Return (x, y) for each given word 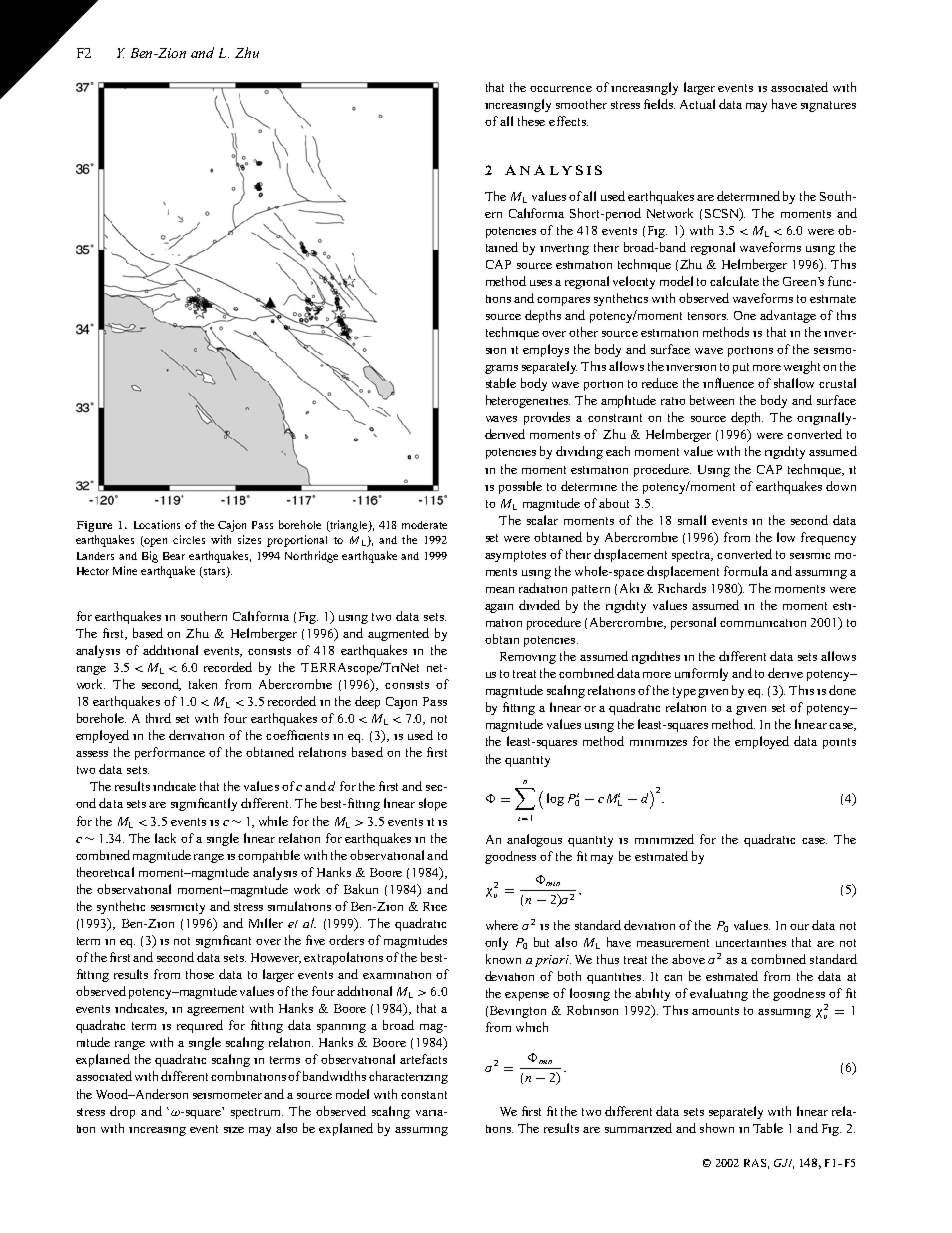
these (531, 121)
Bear (174, 556)
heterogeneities (528, 401)
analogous (534, 840)
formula (746, 571)
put (741, 368)
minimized (664, 839)
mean (500, 590)
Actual (697, 104)
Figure (94, 526)
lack (165, 838)
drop (122, 1112)
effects (568, 121)
